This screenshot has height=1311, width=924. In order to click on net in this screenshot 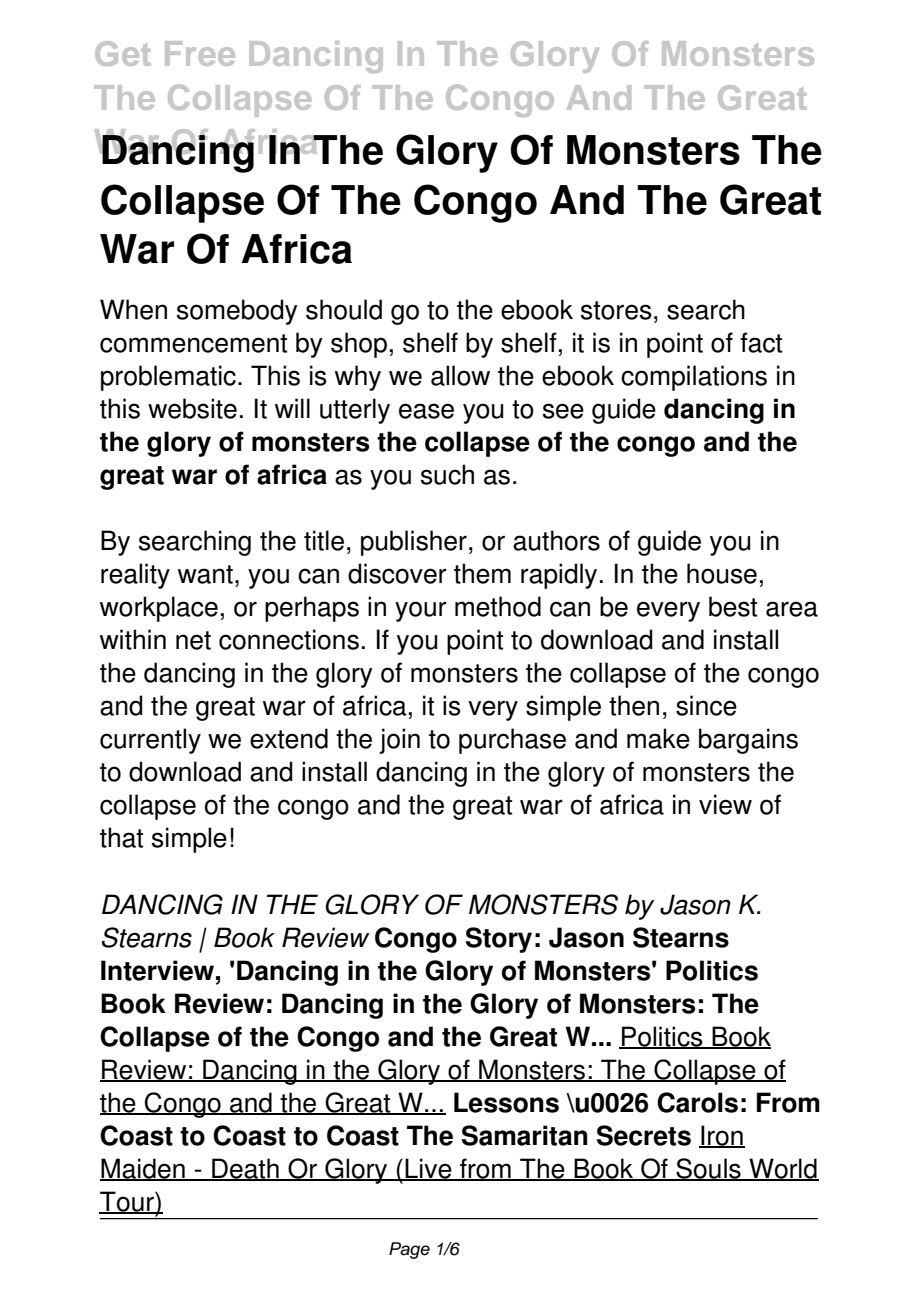, I will do `click(193, 640)`.
